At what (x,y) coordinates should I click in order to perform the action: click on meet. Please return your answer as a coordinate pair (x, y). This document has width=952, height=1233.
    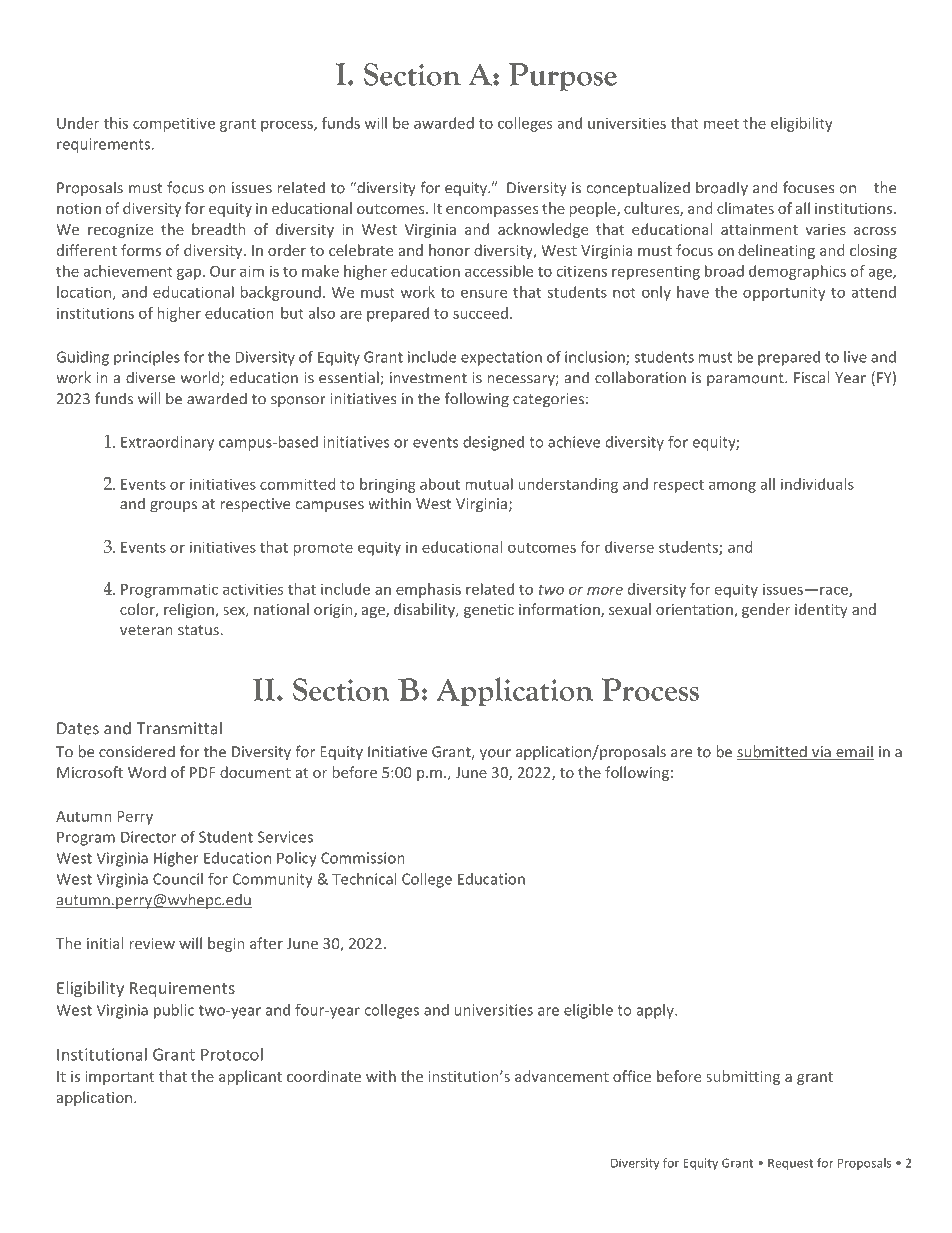
    Looking at the image, I should click on (721, 124).
